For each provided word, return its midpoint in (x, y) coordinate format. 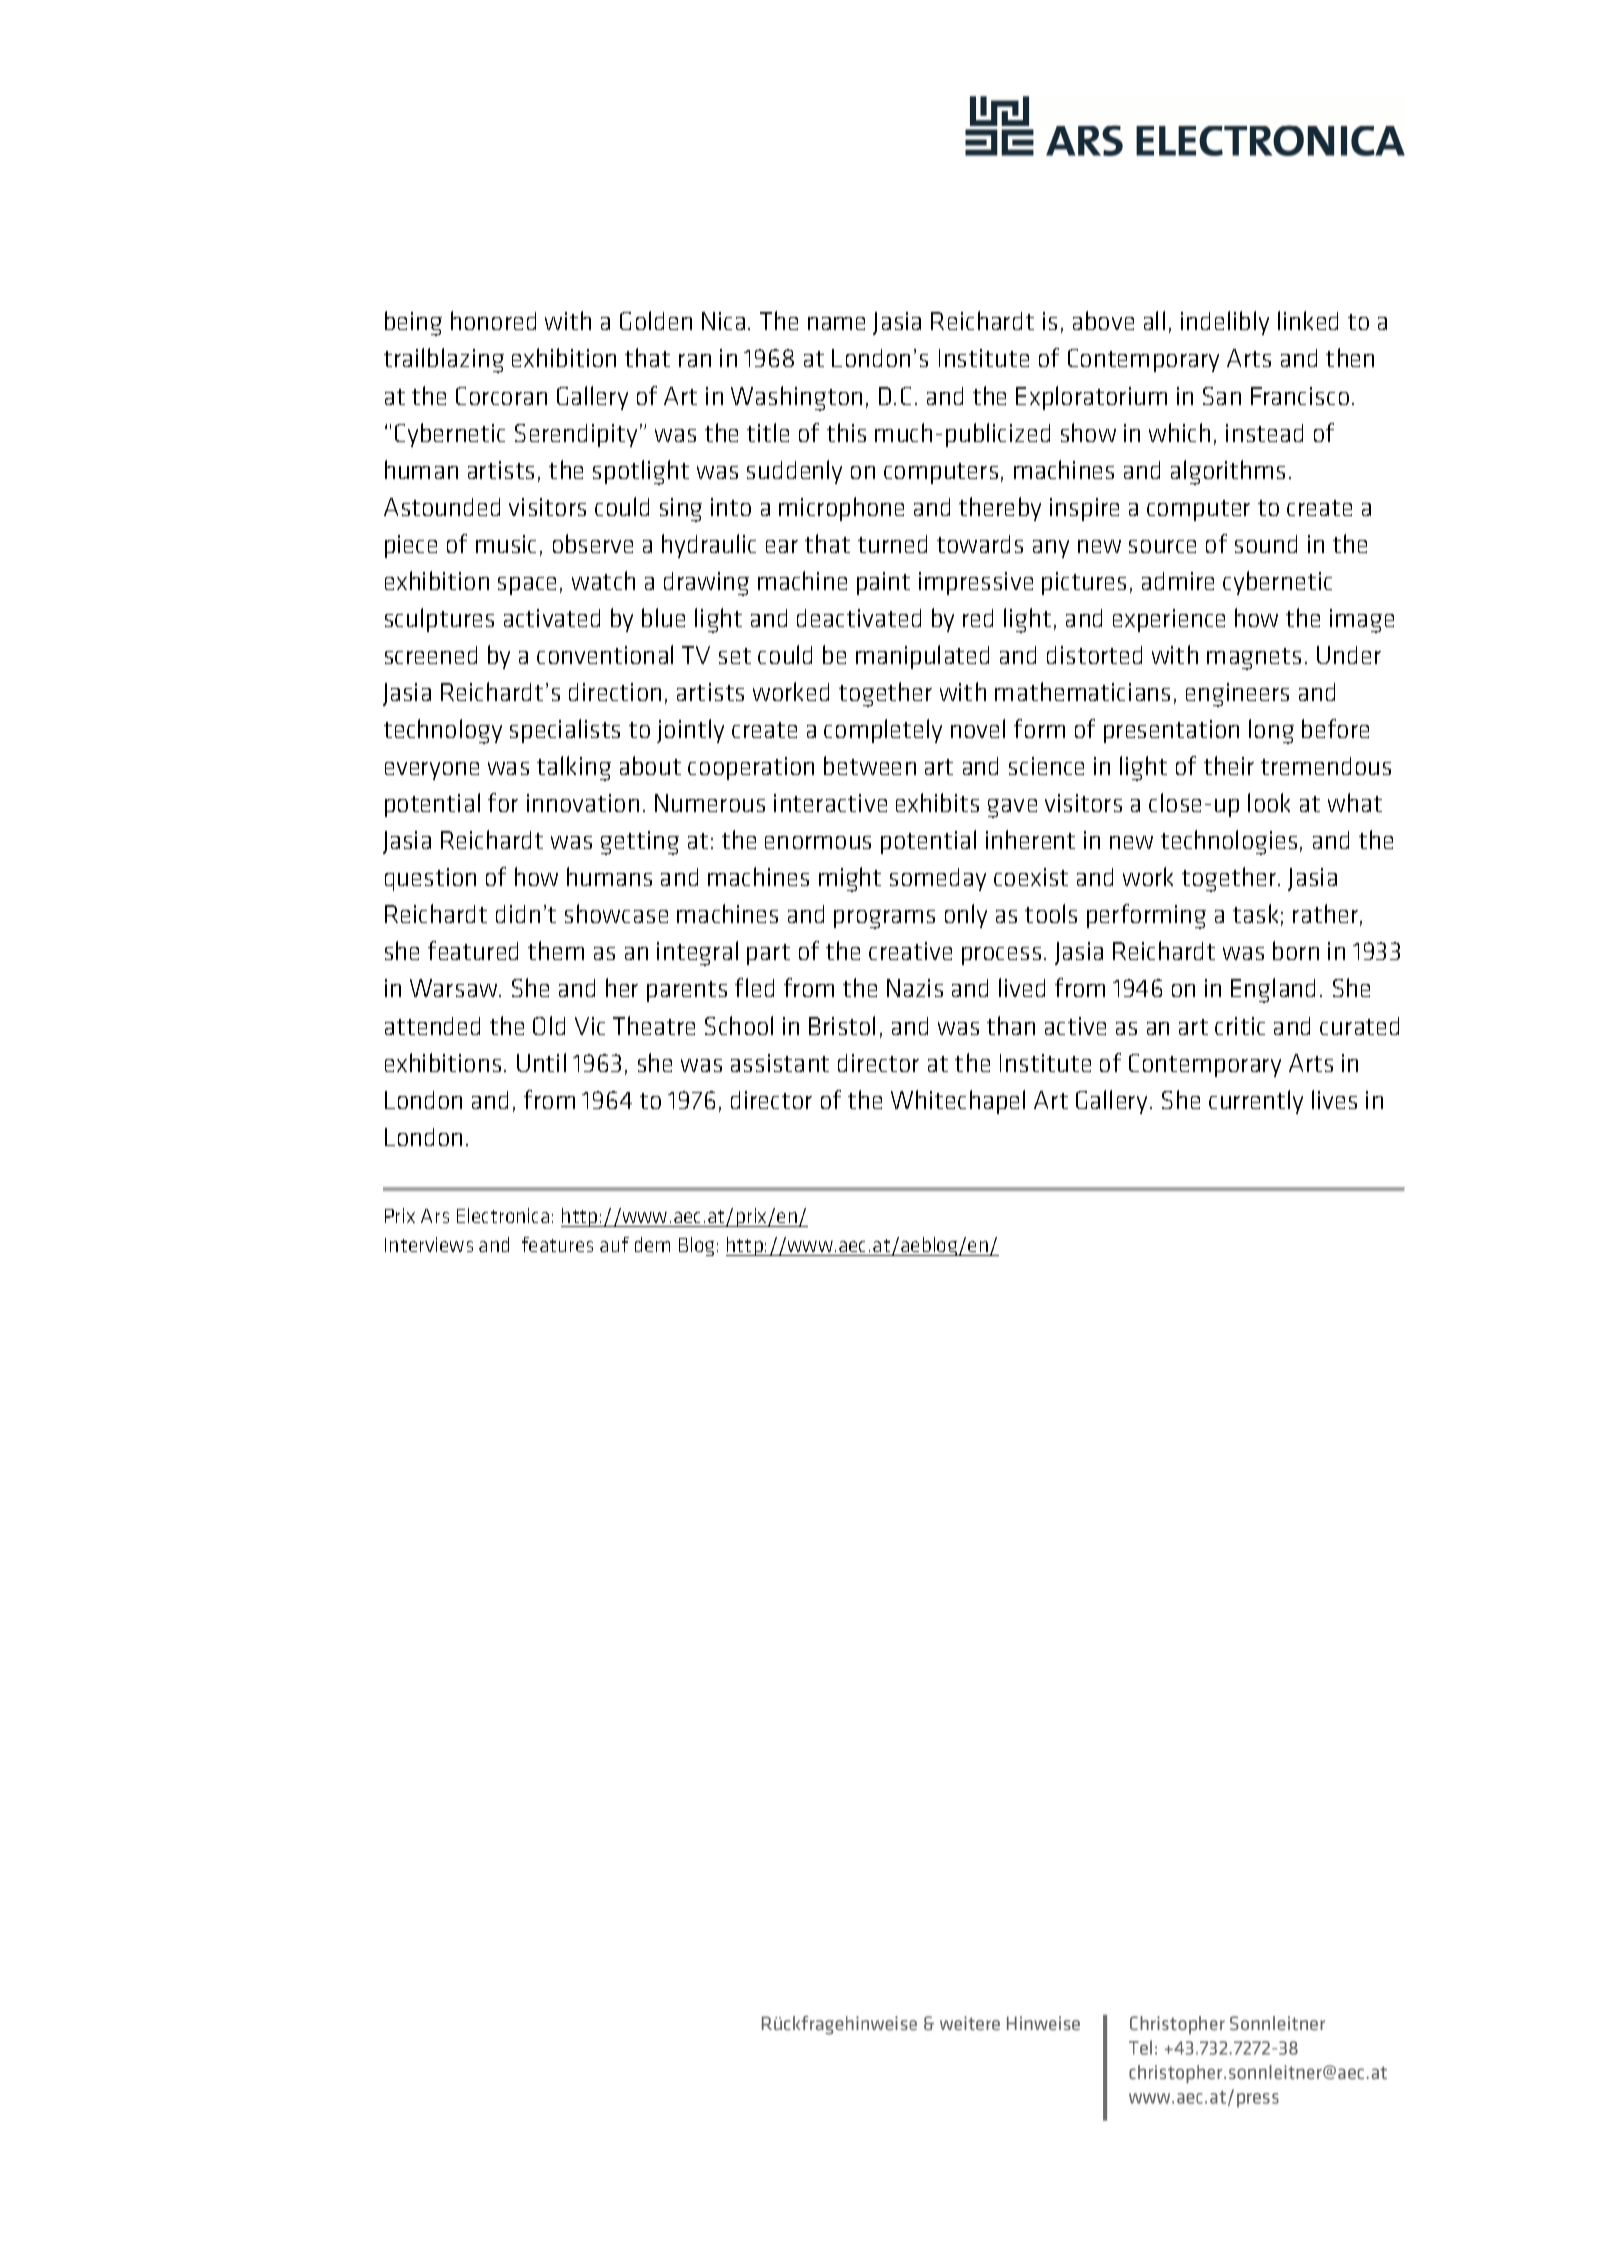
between (870, 765)
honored (493, 320)
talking (574, 768)
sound (1266, 544)
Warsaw (455, 988)
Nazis (915, 988)
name (836, 323)
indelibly (1225, 323)
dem (652, 1244)
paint (883, 583)
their (1229, 765)
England (1273, 990)
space (527, 586)
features (557, 1244)
